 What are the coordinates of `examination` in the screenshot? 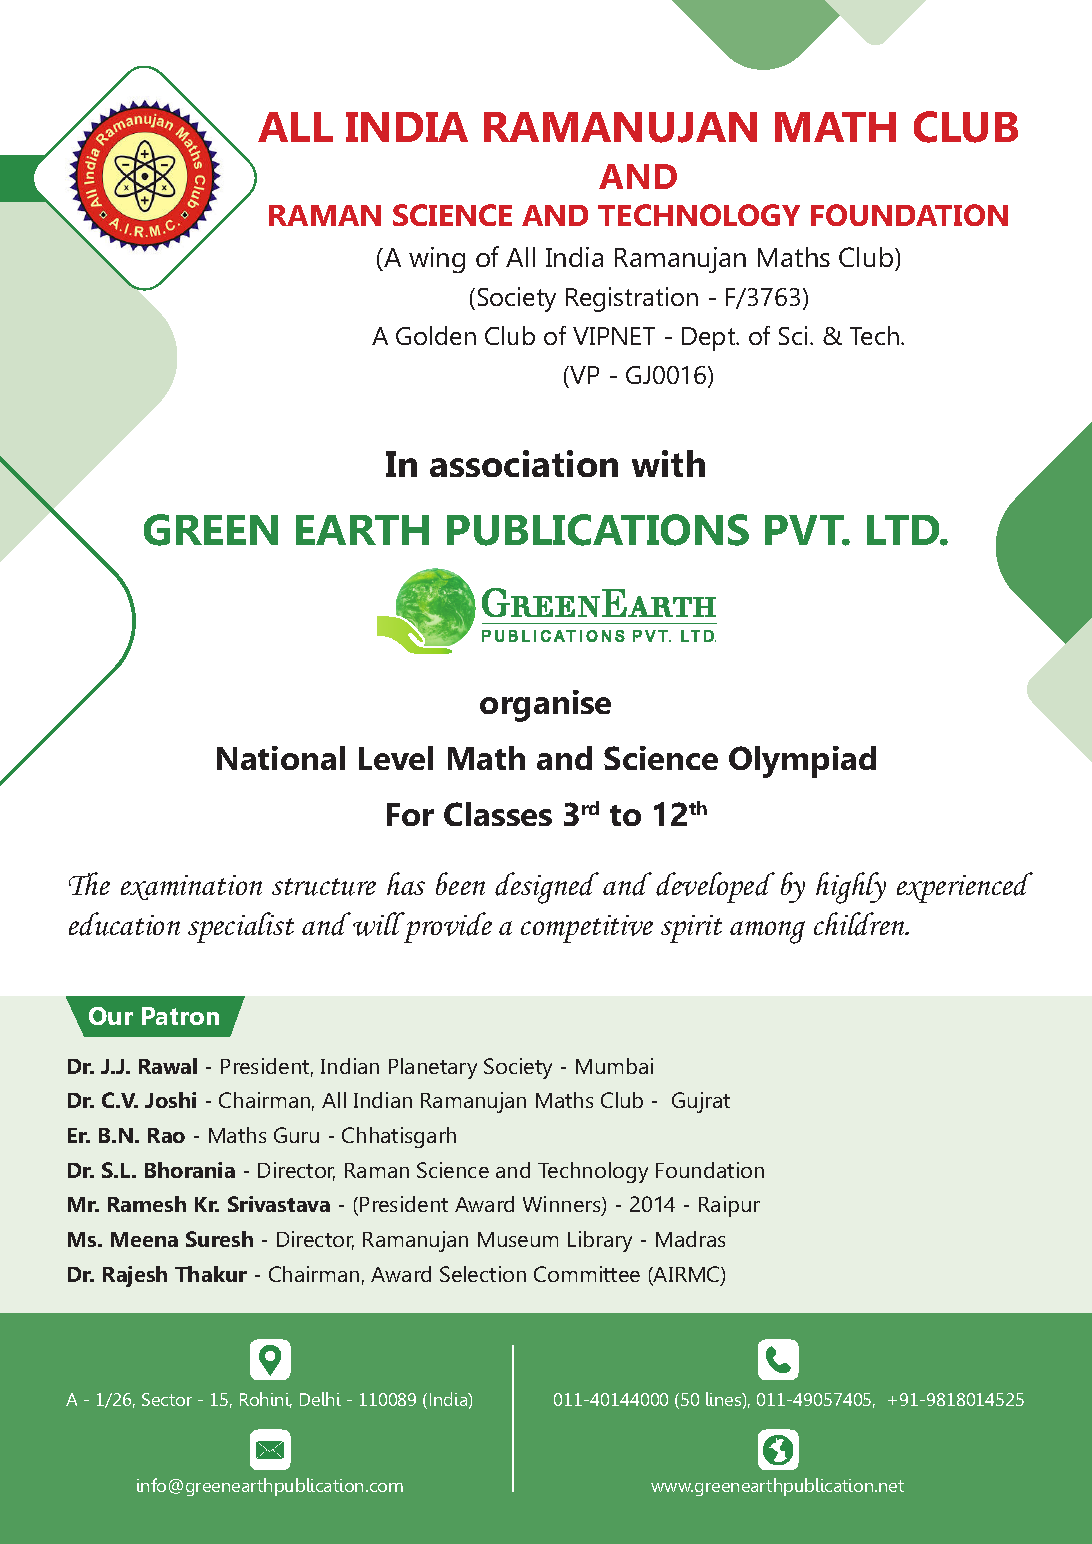 It's located at (191, 887).
